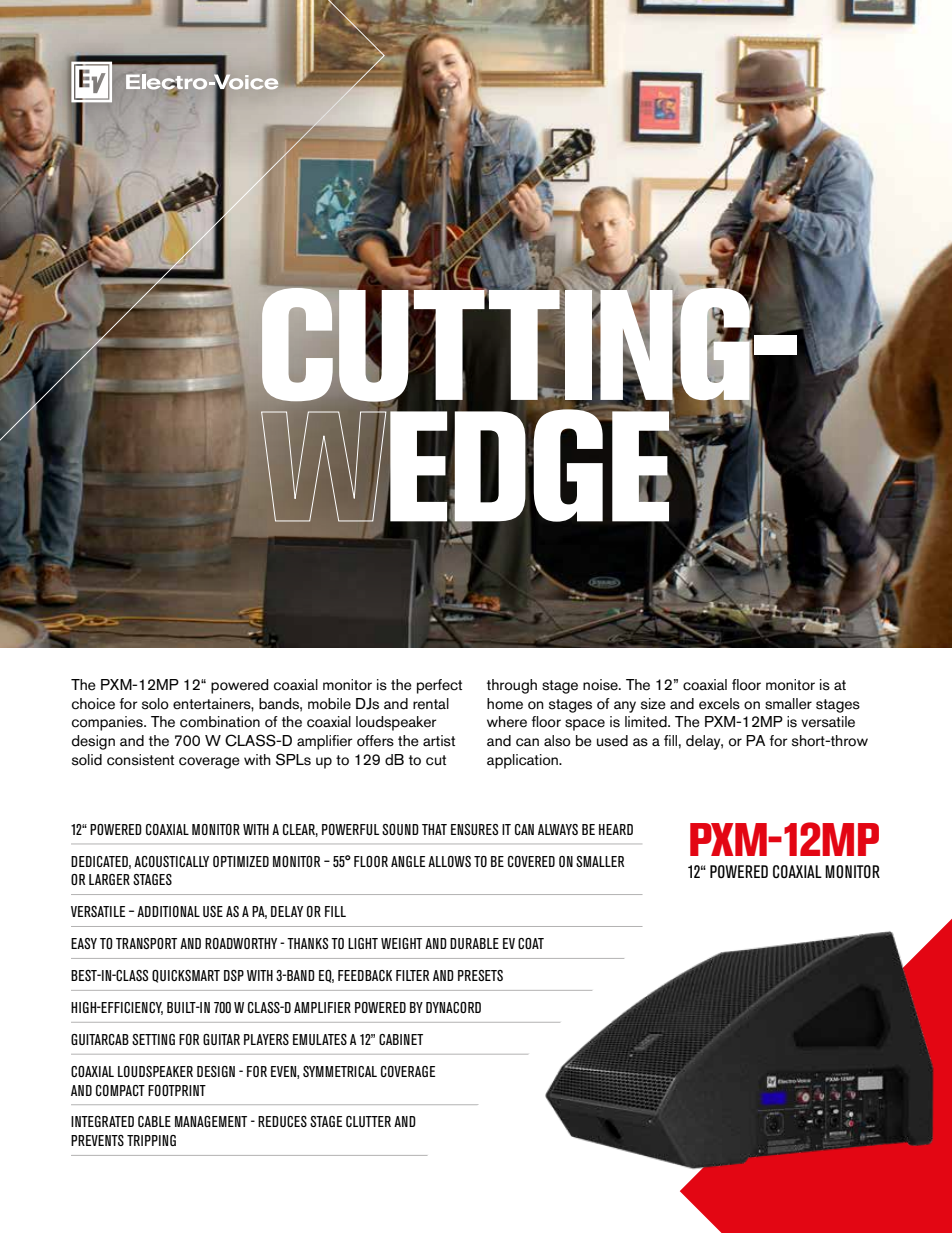  What do you see at coordinates (400, 829) in the screenshot?
I see `SOUND` at bounding box center [400, 829].
